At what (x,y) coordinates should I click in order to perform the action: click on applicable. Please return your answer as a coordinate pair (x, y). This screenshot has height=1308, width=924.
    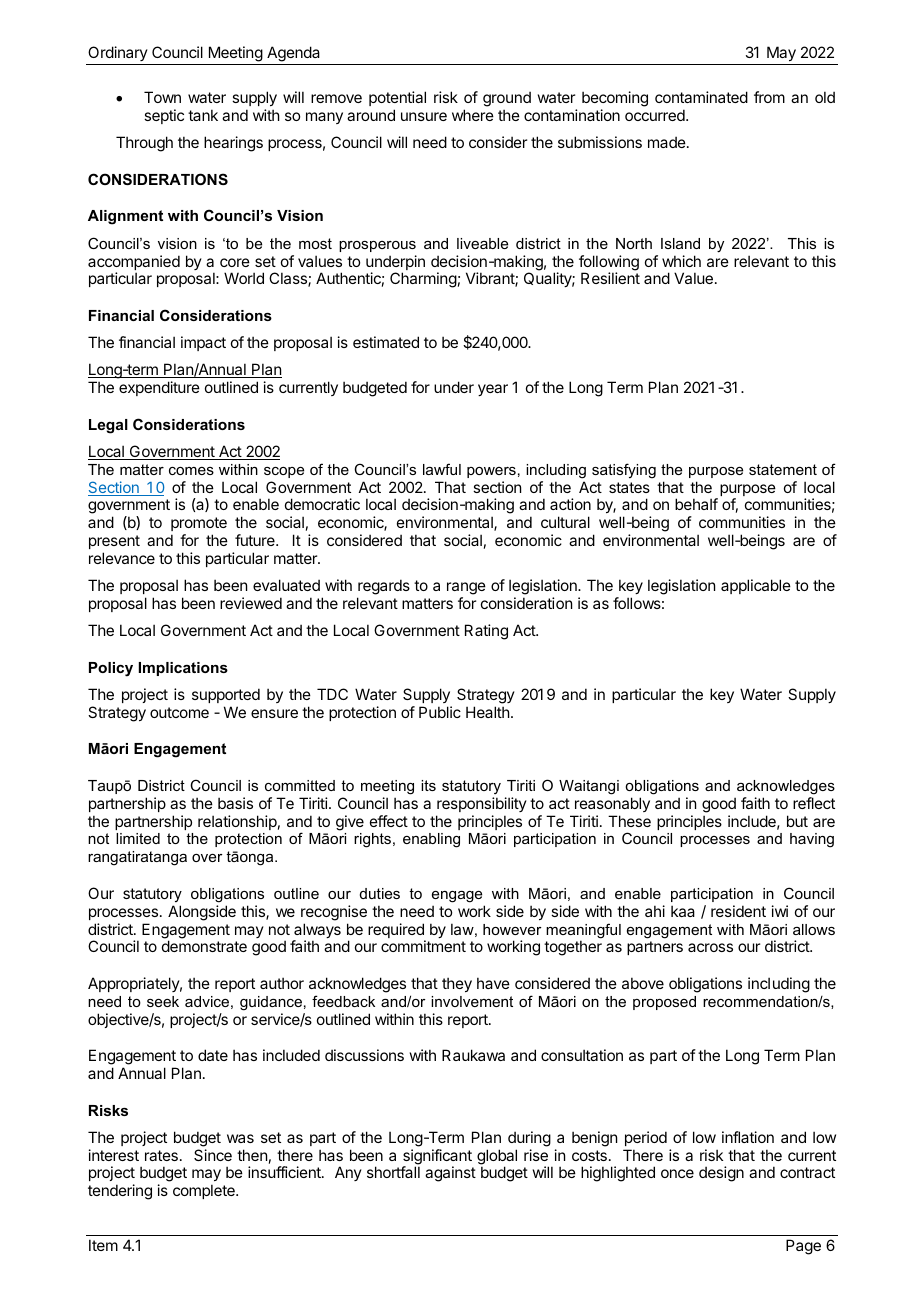
    Looking at the image, I should click on (756, 586).
